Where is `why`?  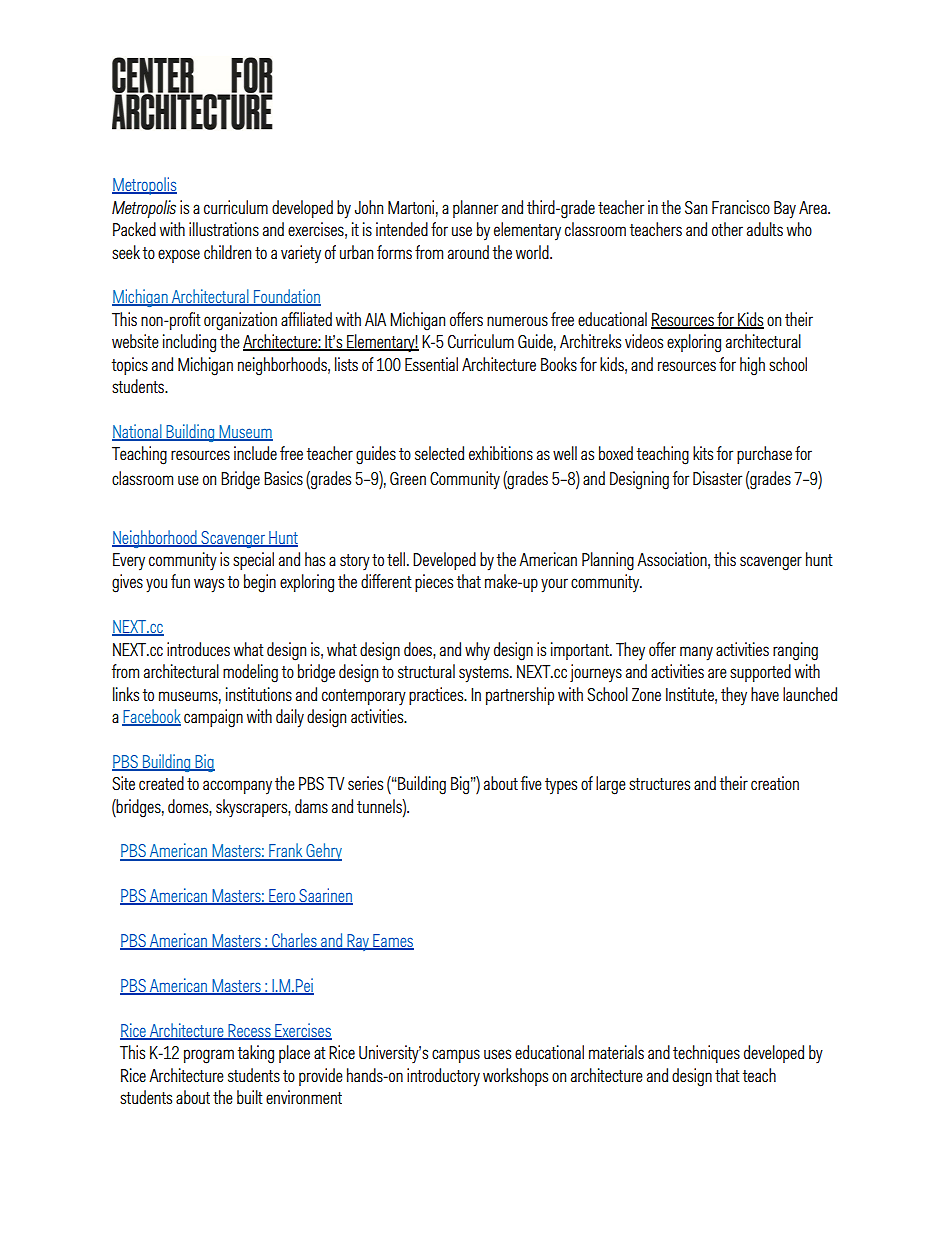
why is located at coordinates (477, 651).
